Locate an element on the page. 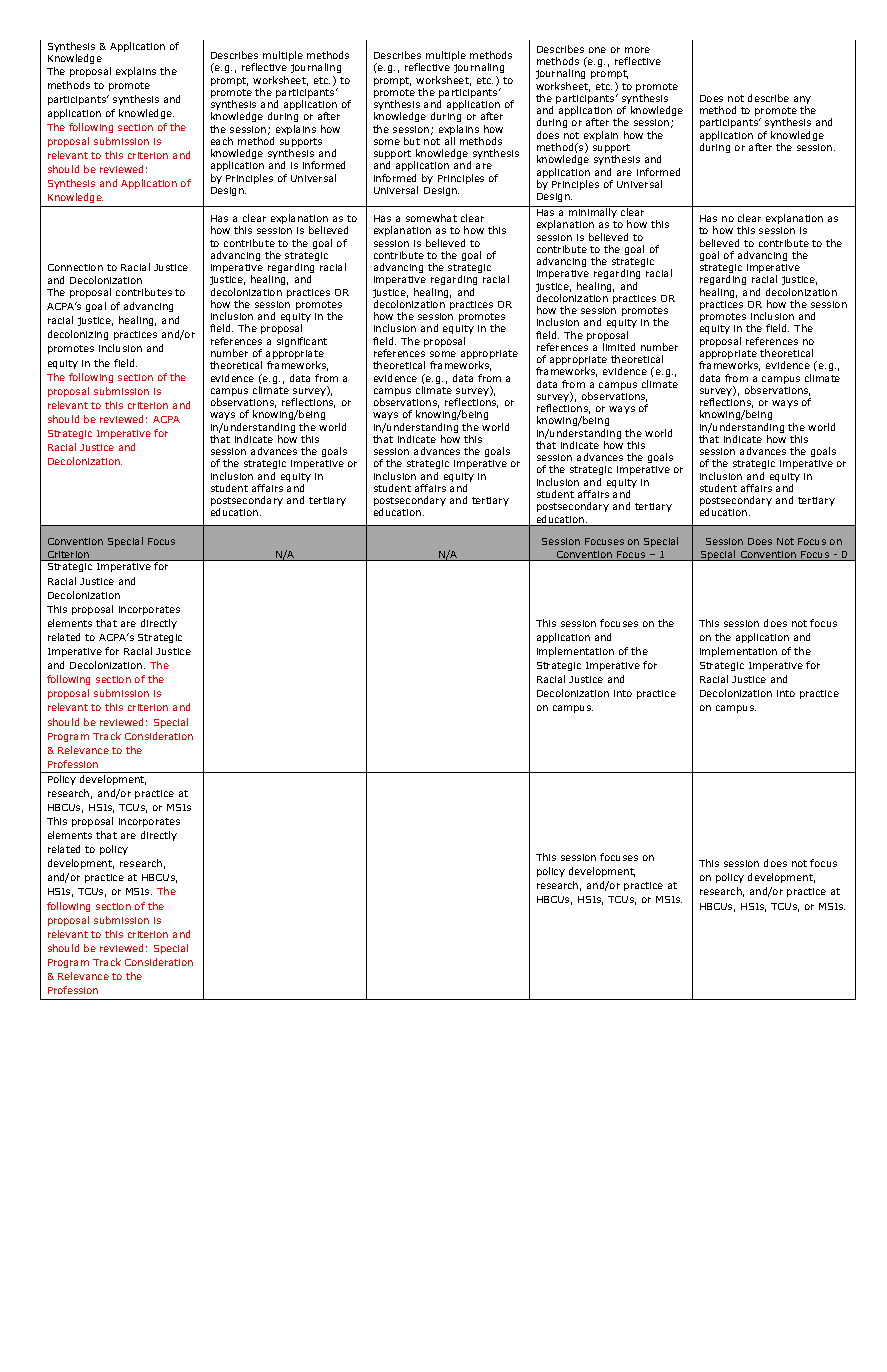  limited is located at coordinates (619, 347).
